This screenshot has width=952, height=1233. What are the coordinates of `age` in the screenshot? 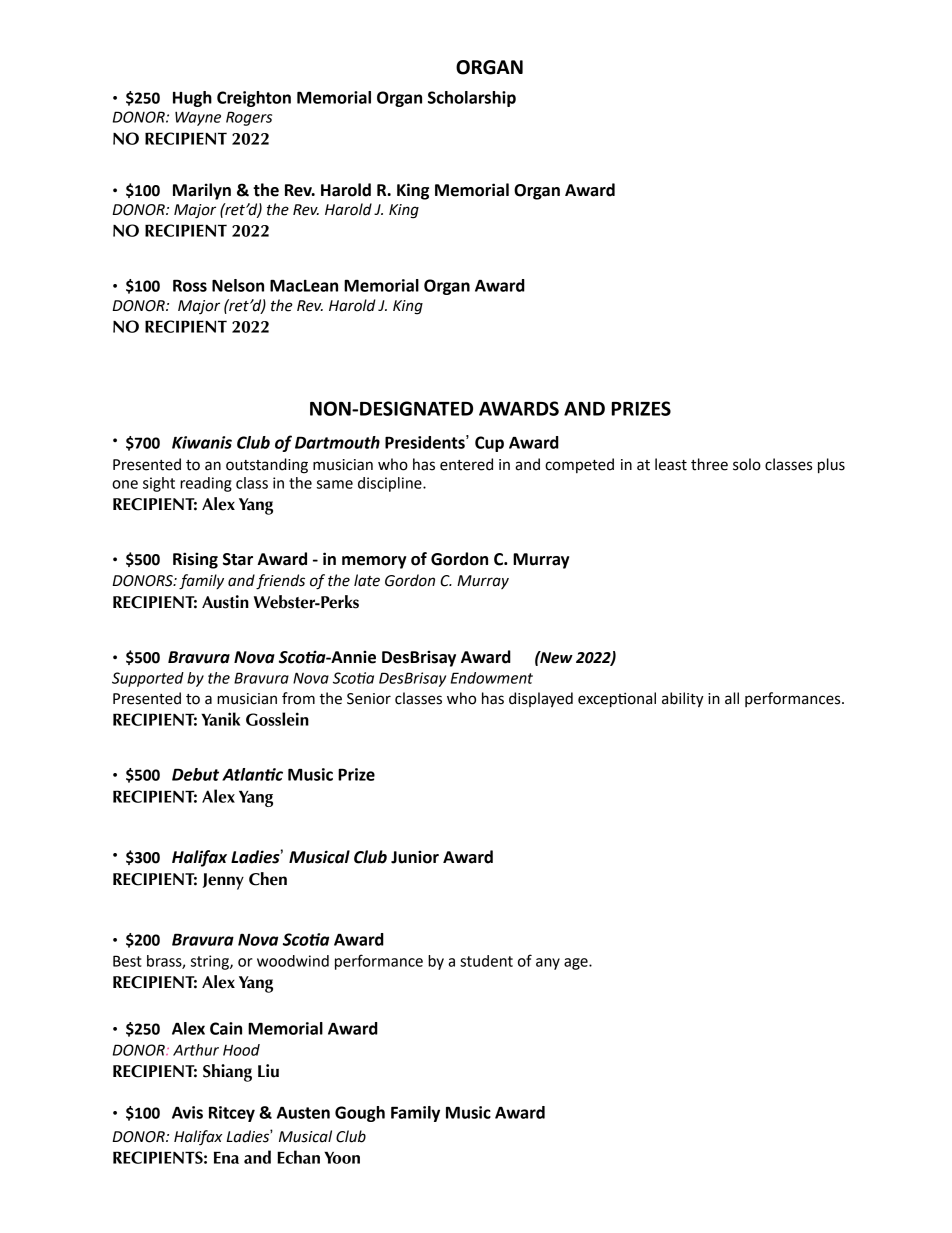 It's located at (577, 964).
